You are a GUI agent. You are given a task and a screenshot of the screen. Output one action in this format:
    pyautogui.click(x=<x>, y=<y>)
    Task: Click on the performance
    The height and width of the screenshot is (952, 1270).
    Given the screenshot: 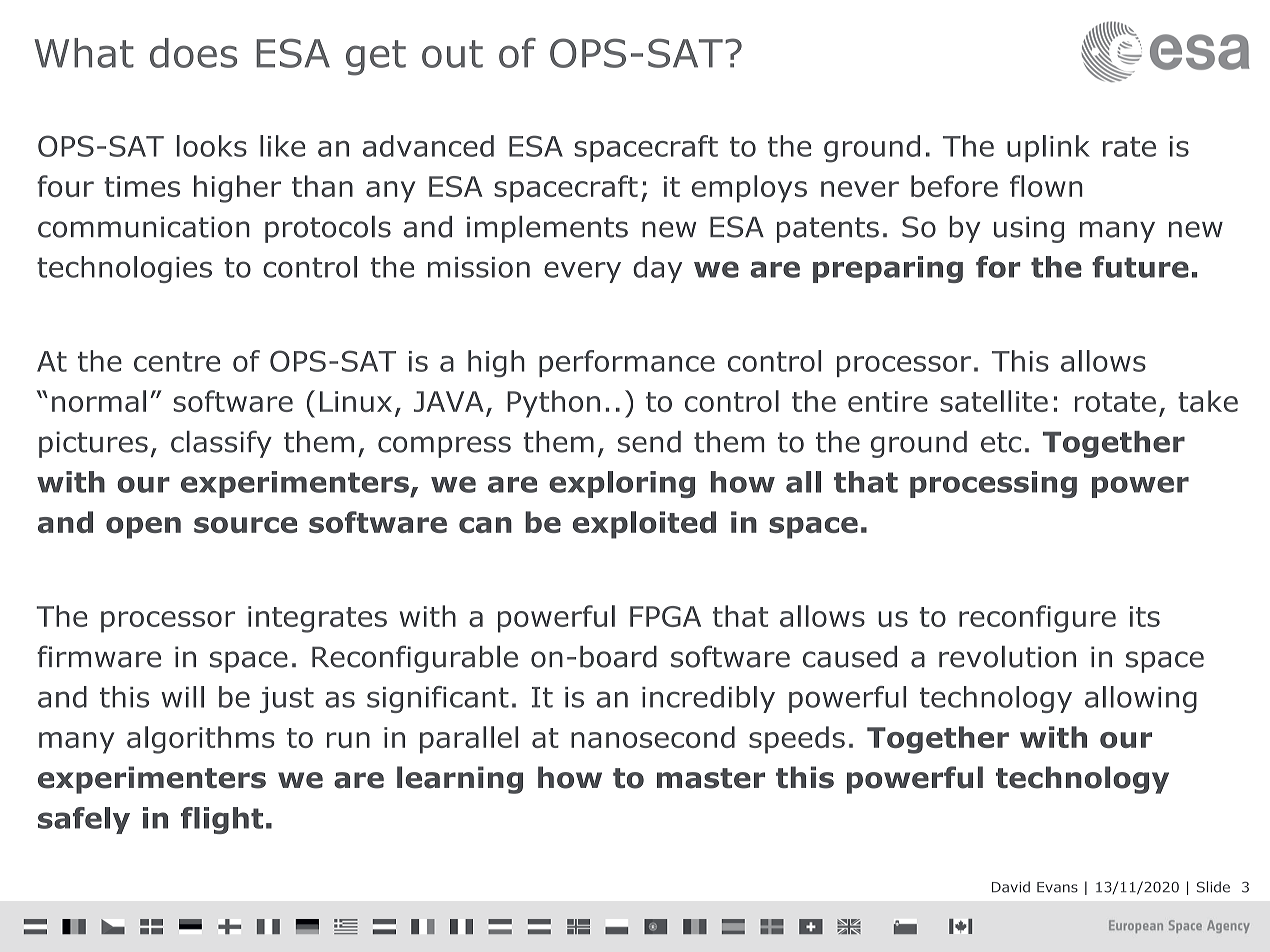 What is the action you would take?
    pyautogui.click(x=627, y=363)
